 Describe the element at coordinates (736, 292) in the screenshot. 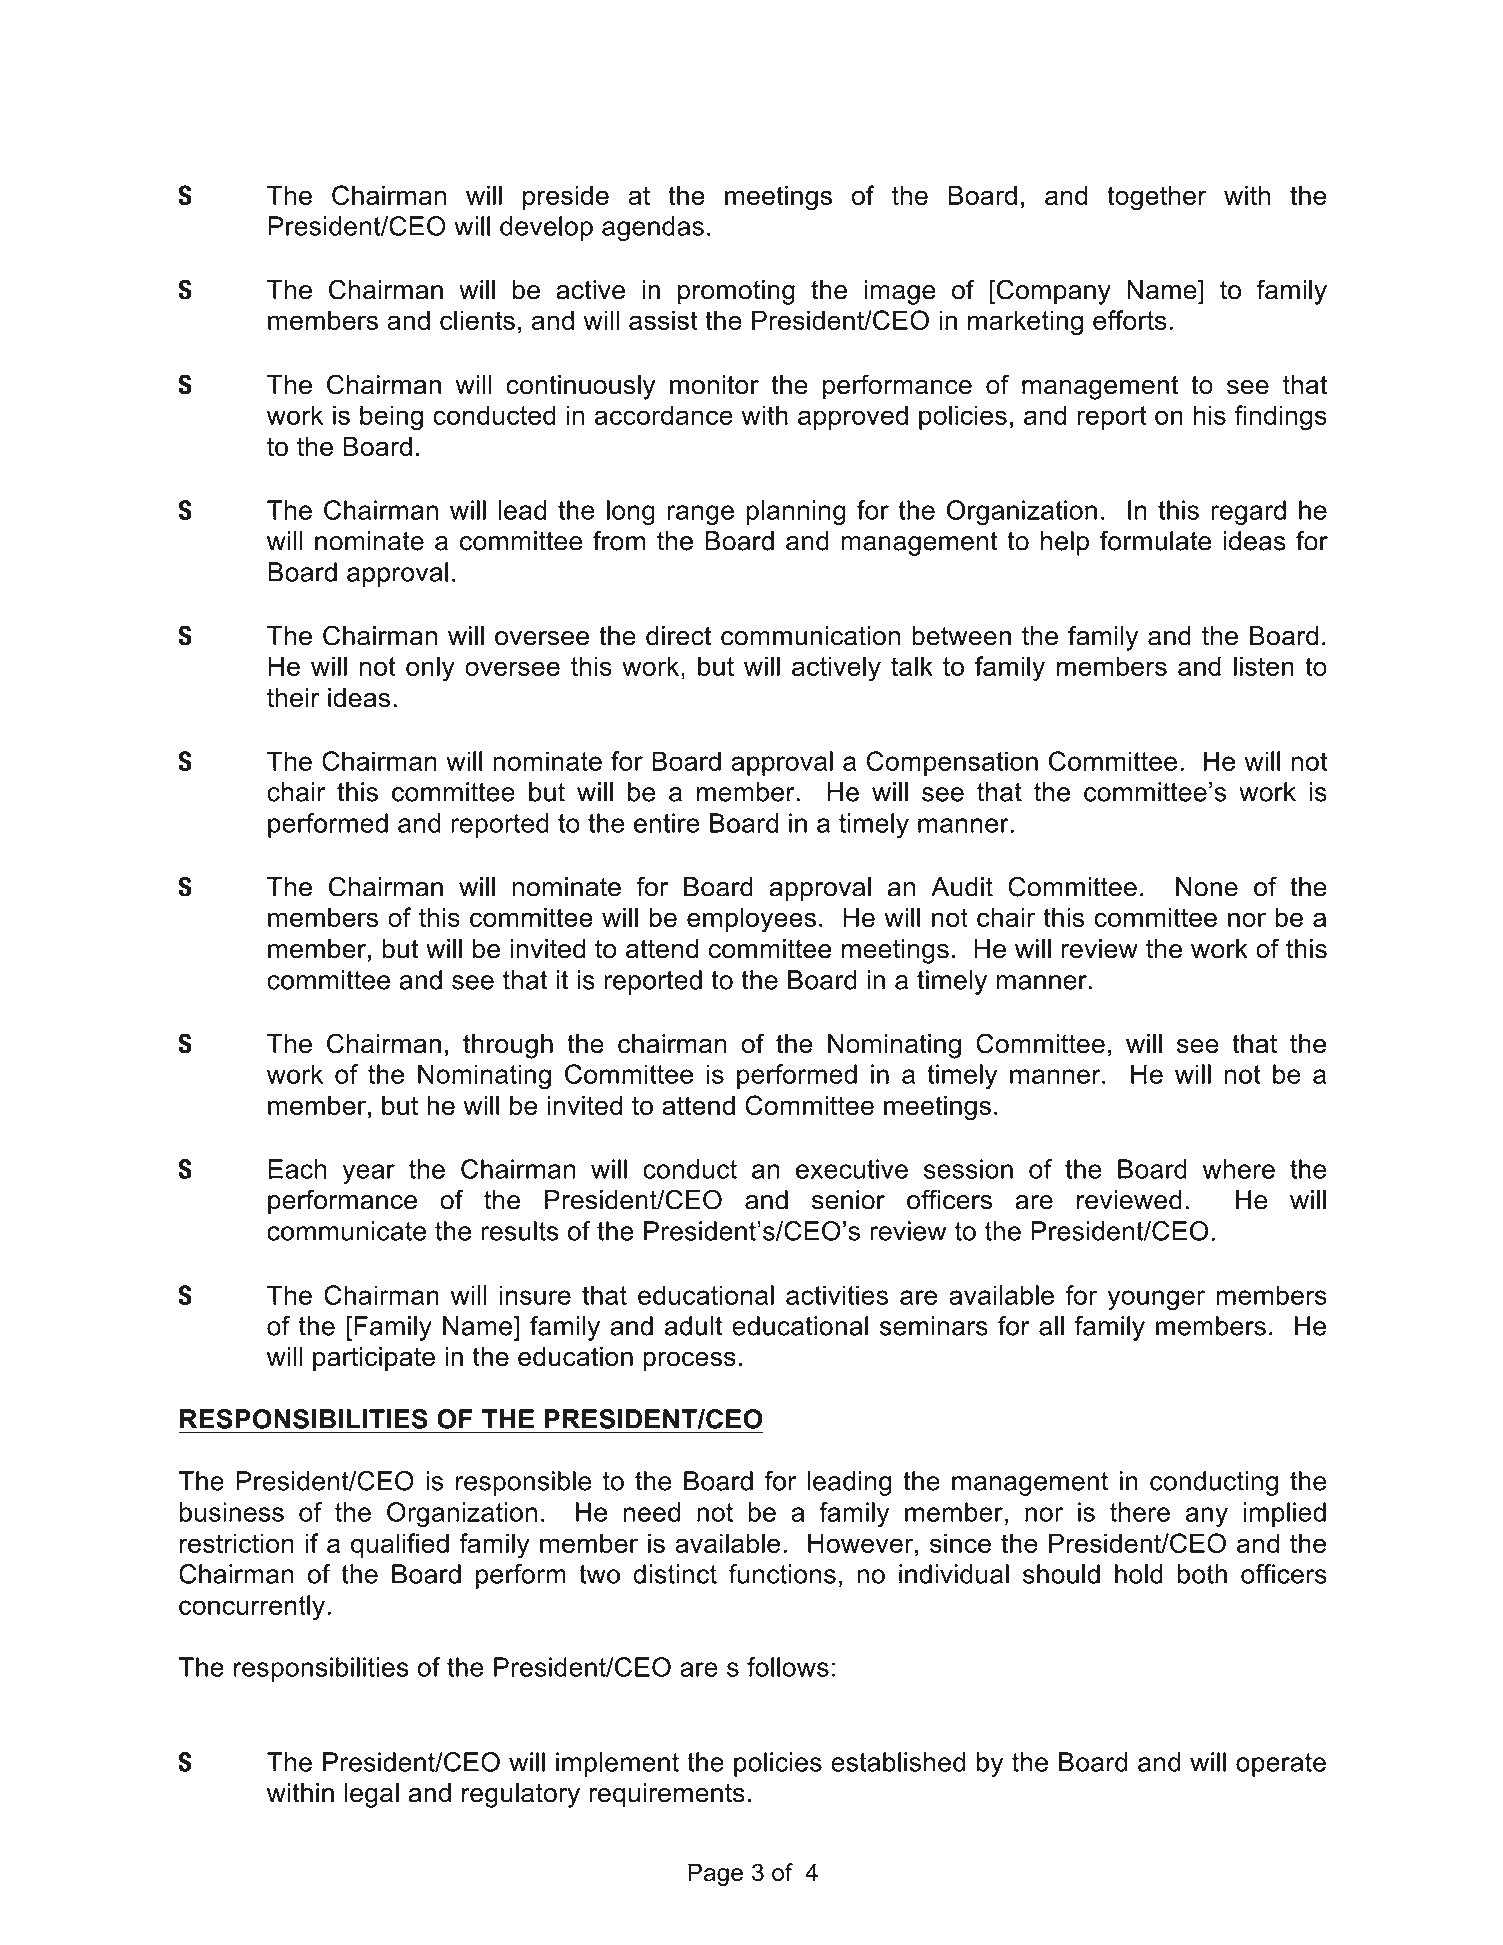

I see `promoting` at that location.
